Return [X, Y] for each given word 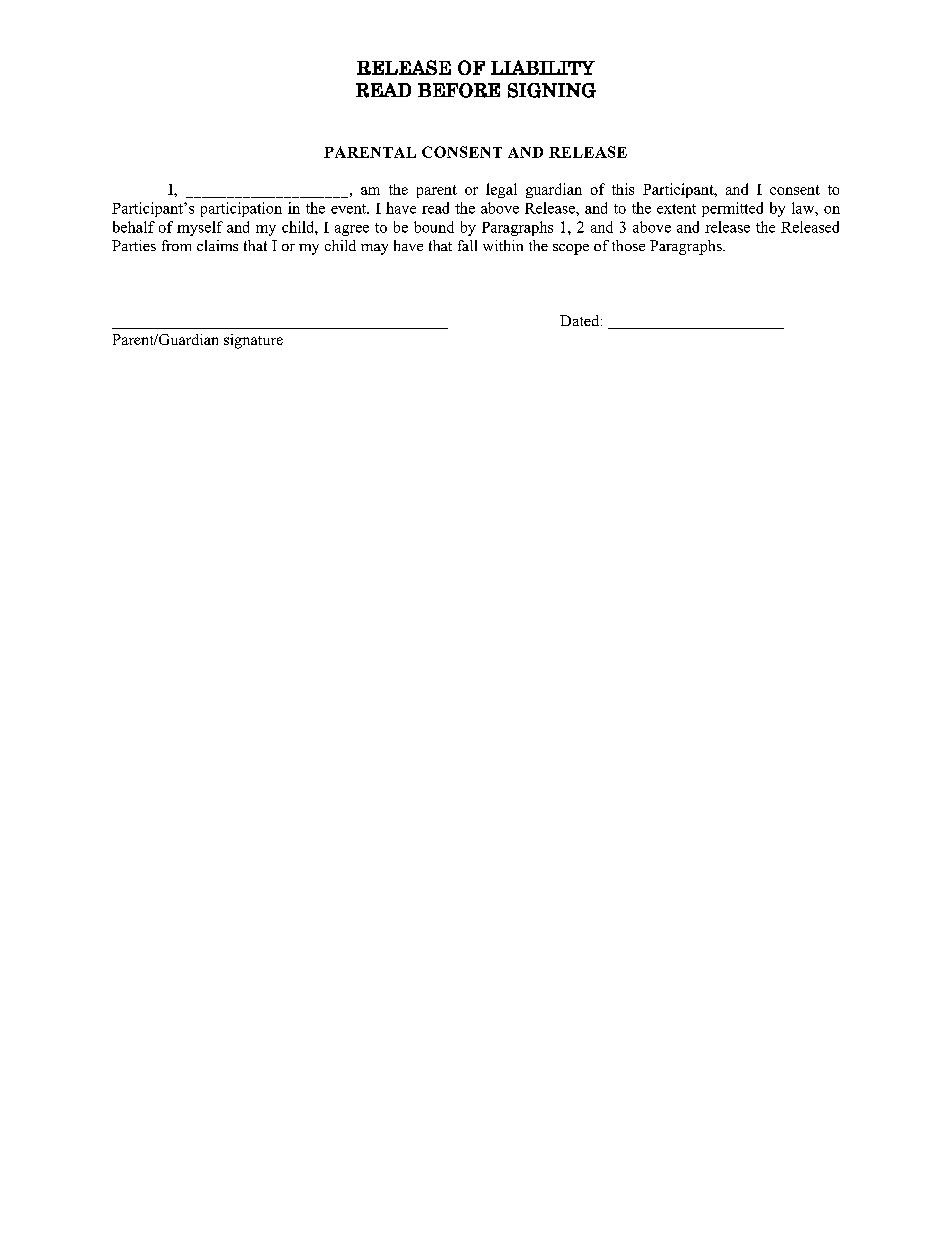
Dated [581, 320]
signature [253, 341]
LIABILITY [543, 67]
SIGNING [552, 90]
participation [241, 209]
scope [571, 249]
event [350, 209]
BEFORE [459, 90]
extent [676, 209]
